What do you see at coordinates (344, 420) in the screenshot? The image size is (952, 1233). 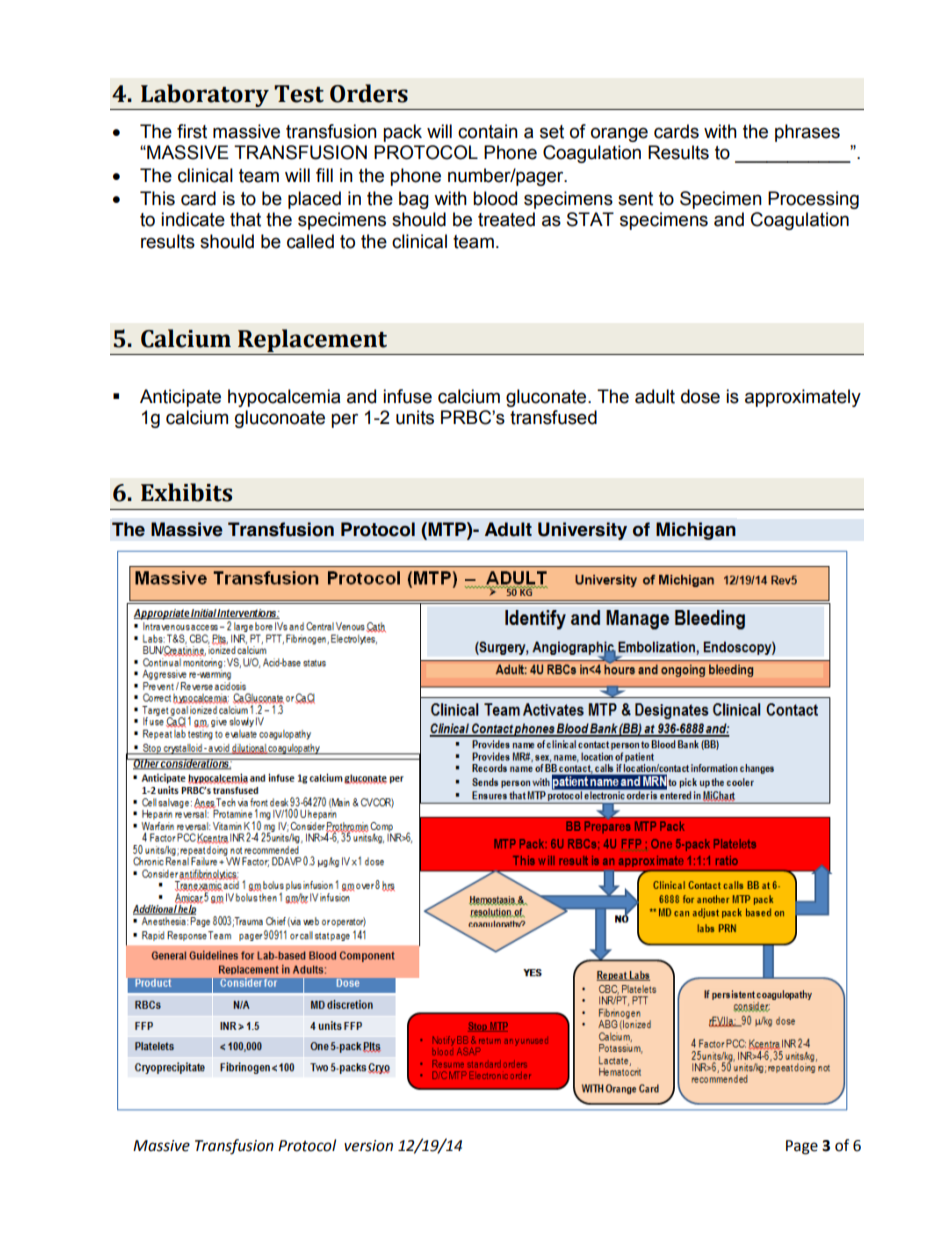 I see `per` at bounding box center [344, 420].
